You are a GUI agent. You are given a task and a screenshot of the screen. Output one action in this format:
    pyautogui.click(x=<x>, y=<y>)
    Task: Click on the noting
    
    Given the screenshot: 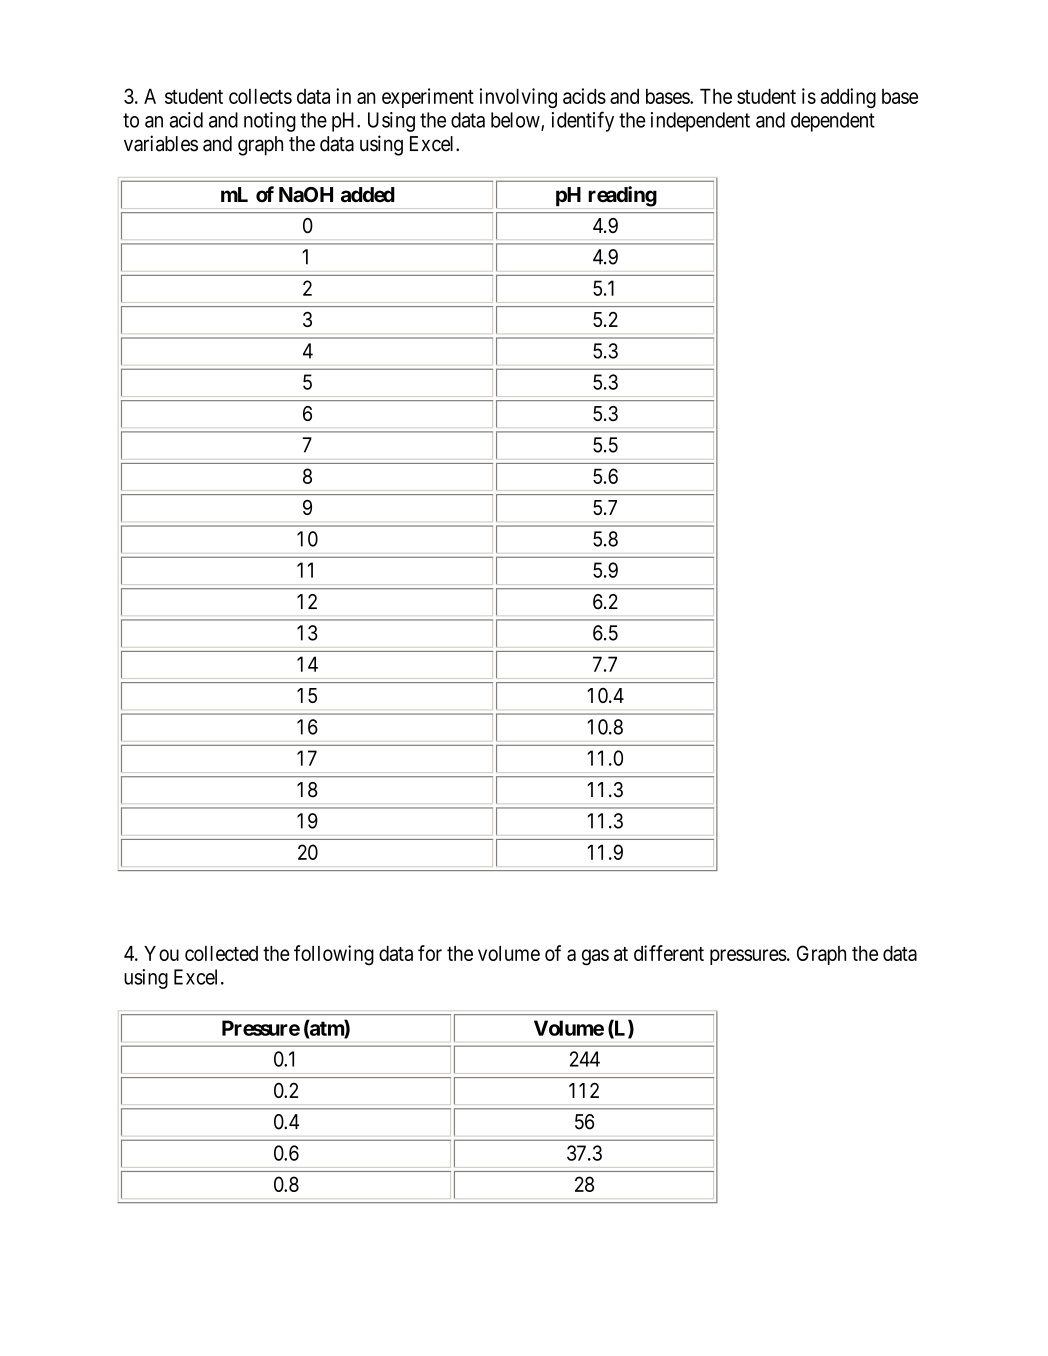 What is the action you would take?
    pyautogui.click(x=270, y=122)
